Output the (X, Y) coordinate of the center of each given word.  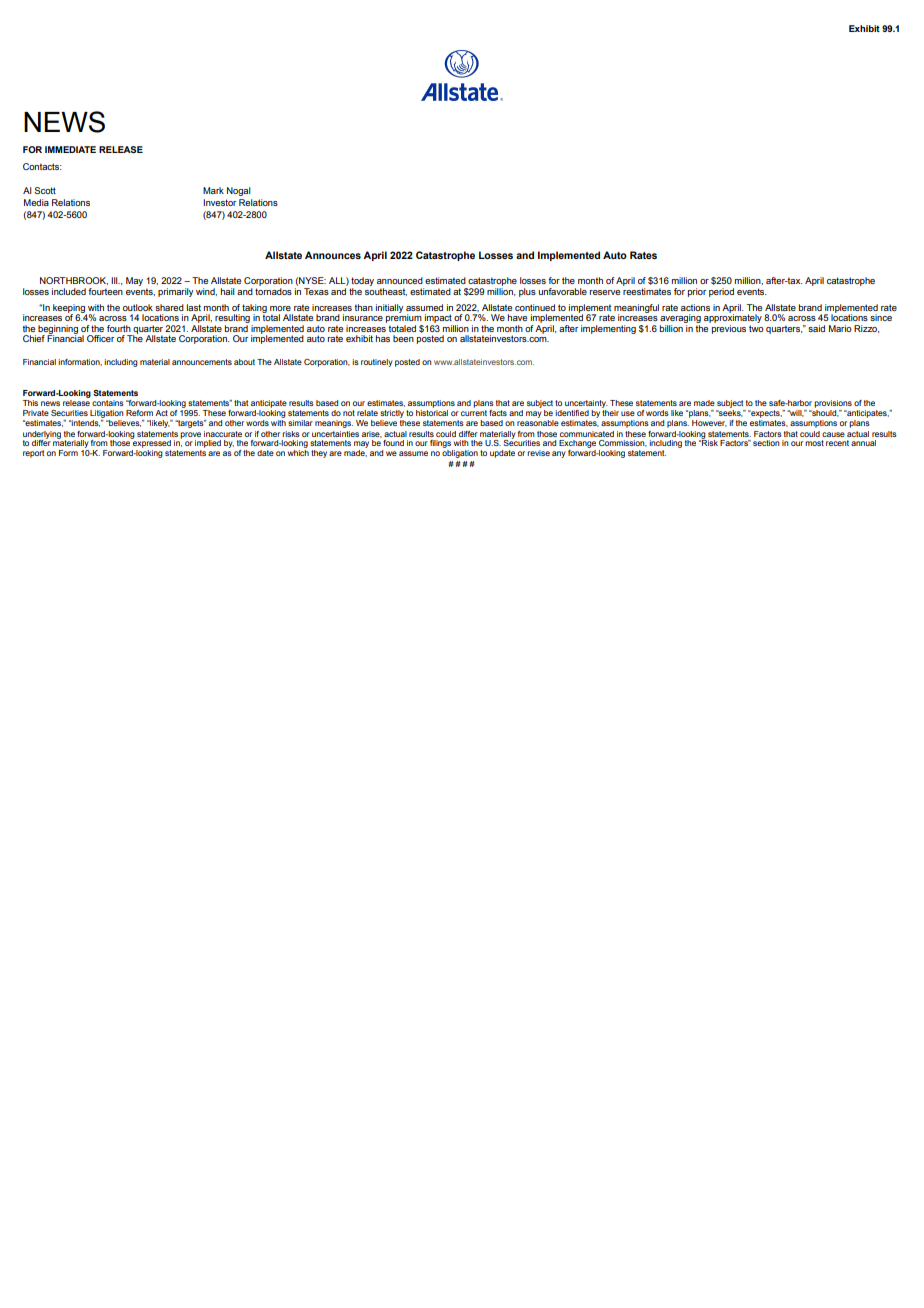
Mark (213, 190)
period (721, 292)
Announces (333, 255)
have (517, 317)
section (766, 443)
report (33, 454)
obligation (460, 454)
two (756, 328)
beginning (58, 330)
